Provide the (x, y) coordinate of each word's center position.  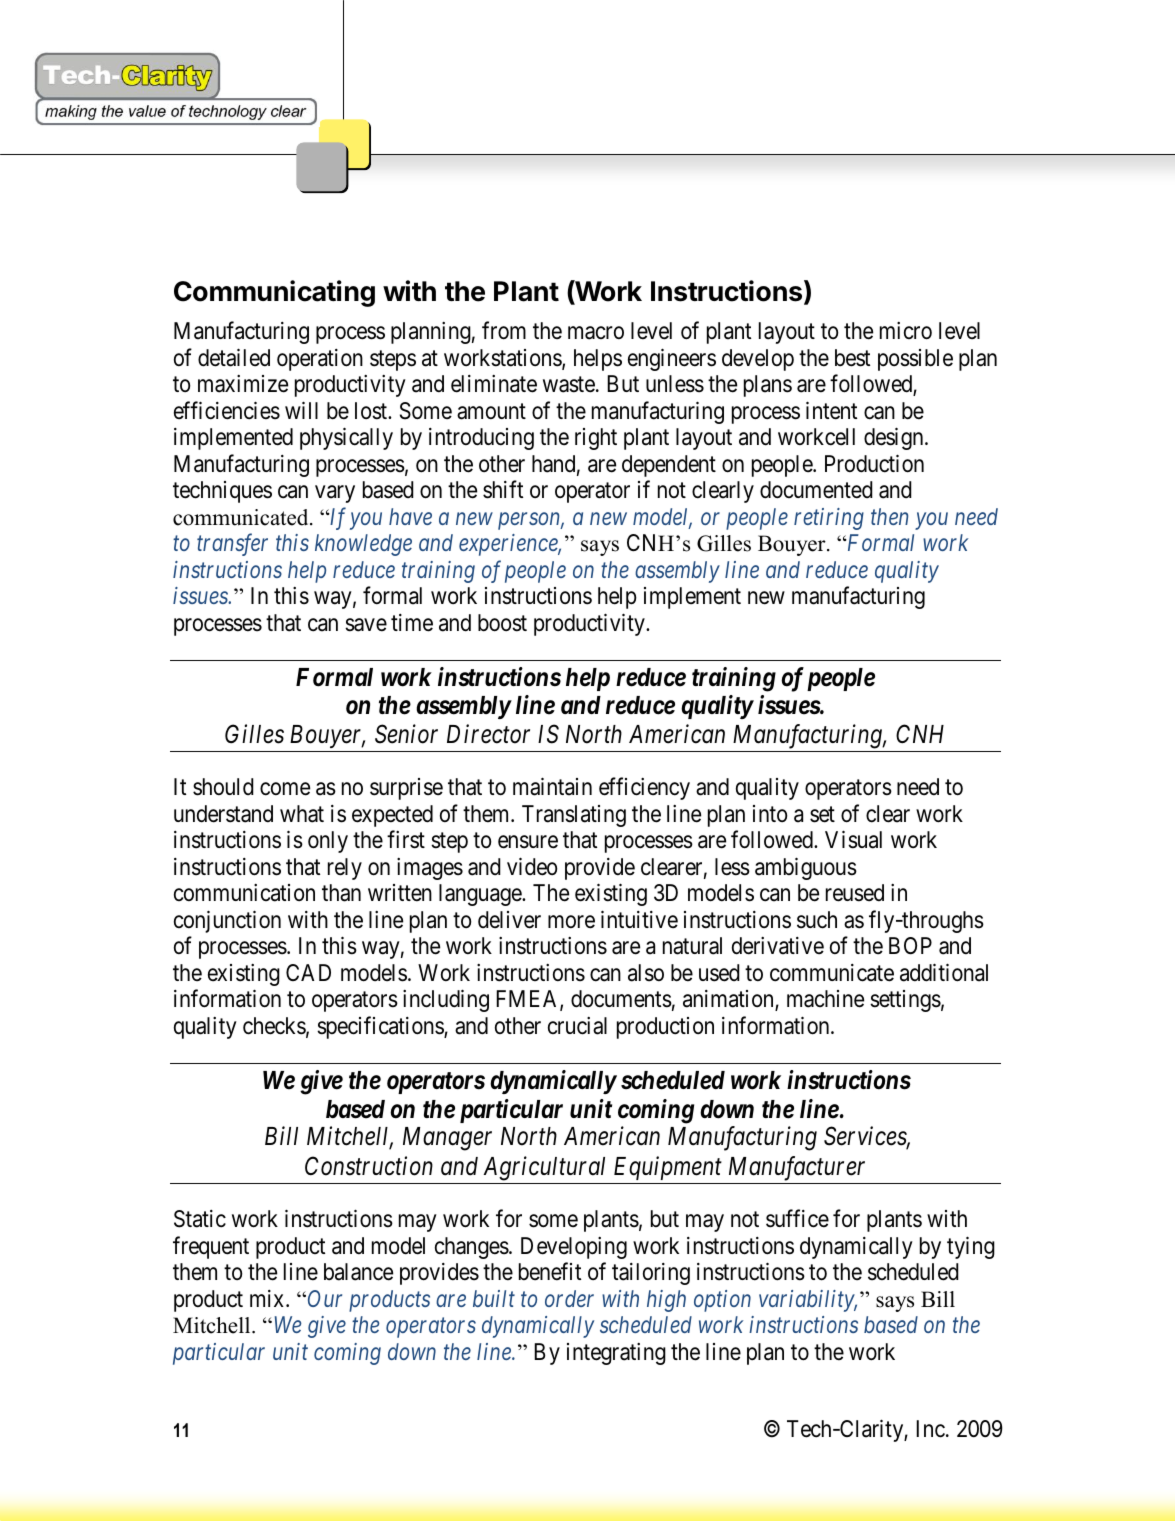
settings (905, 1001)
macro (596, 333)
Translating (574, 816)
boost (502, 623)
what (302, 814)
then (889, 516)
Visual (853, 840)
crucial (577, 1026)
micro (906, 331)
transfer (232, 545)
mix (268, 1298)
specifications (381, 1027)
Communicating (274, 293)
